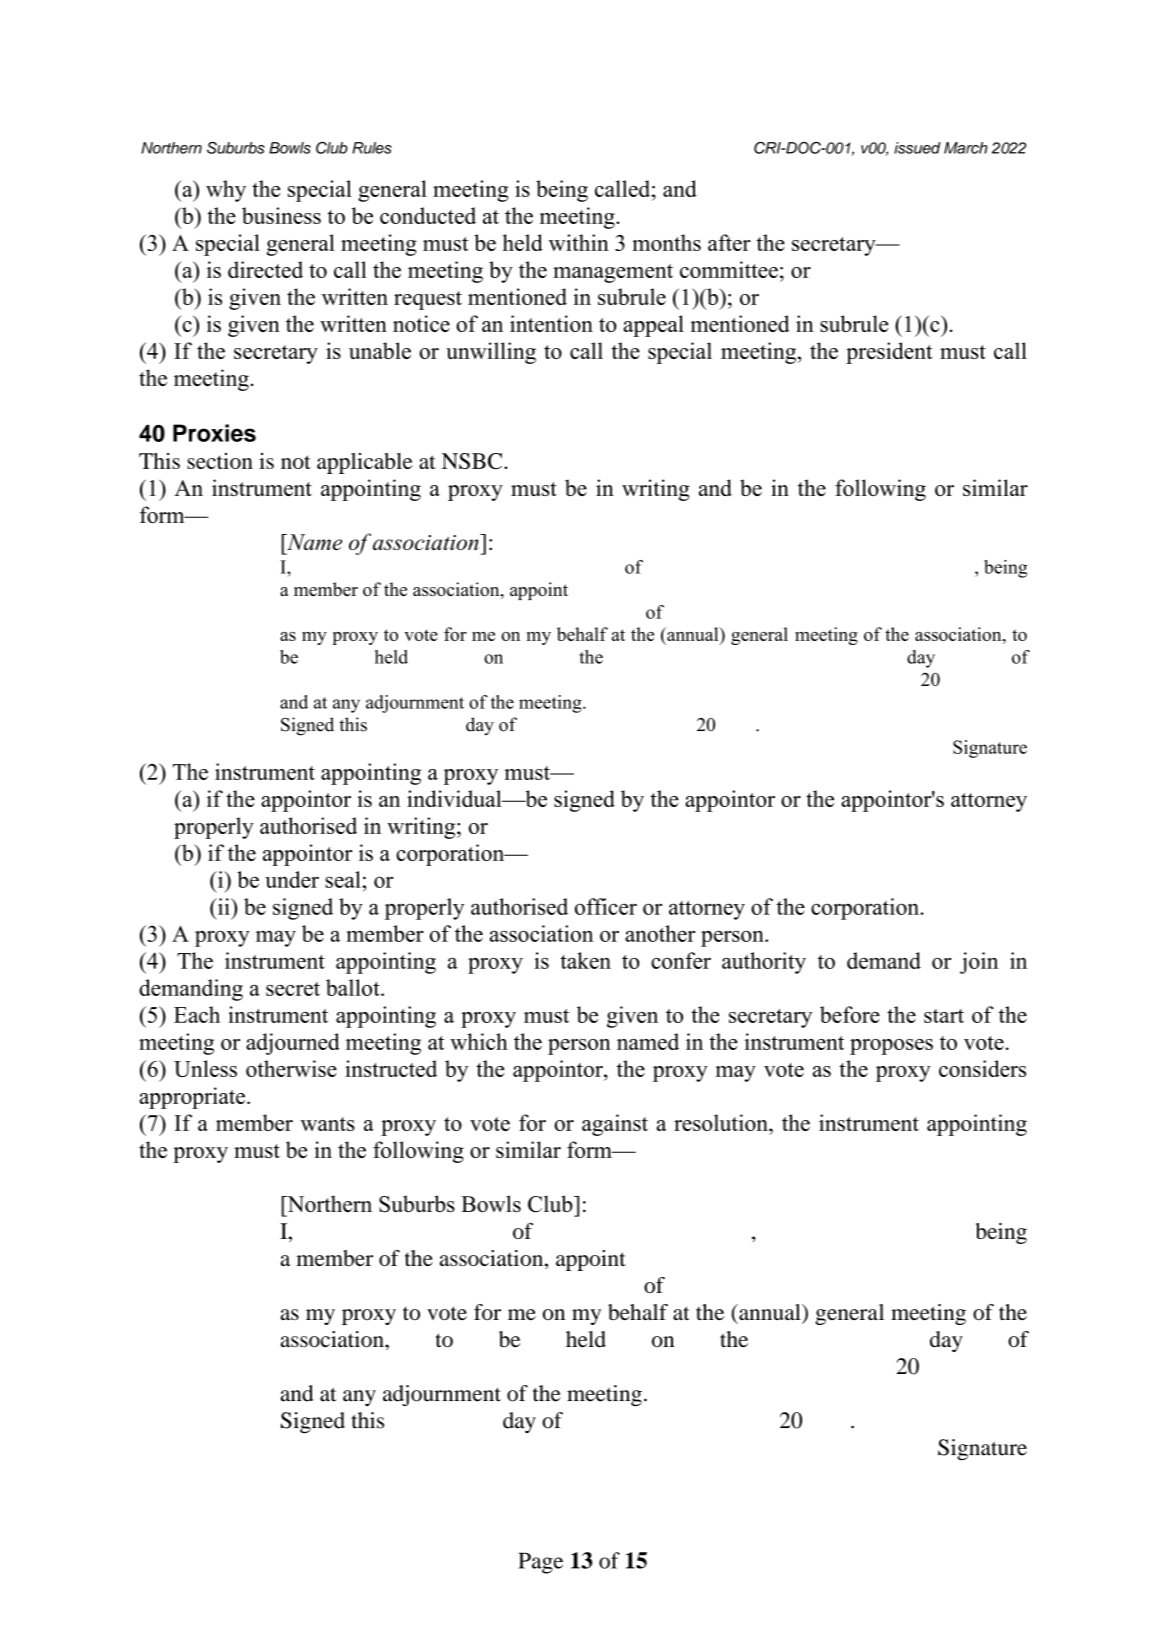  I want to click on within, so click(579, 242).
